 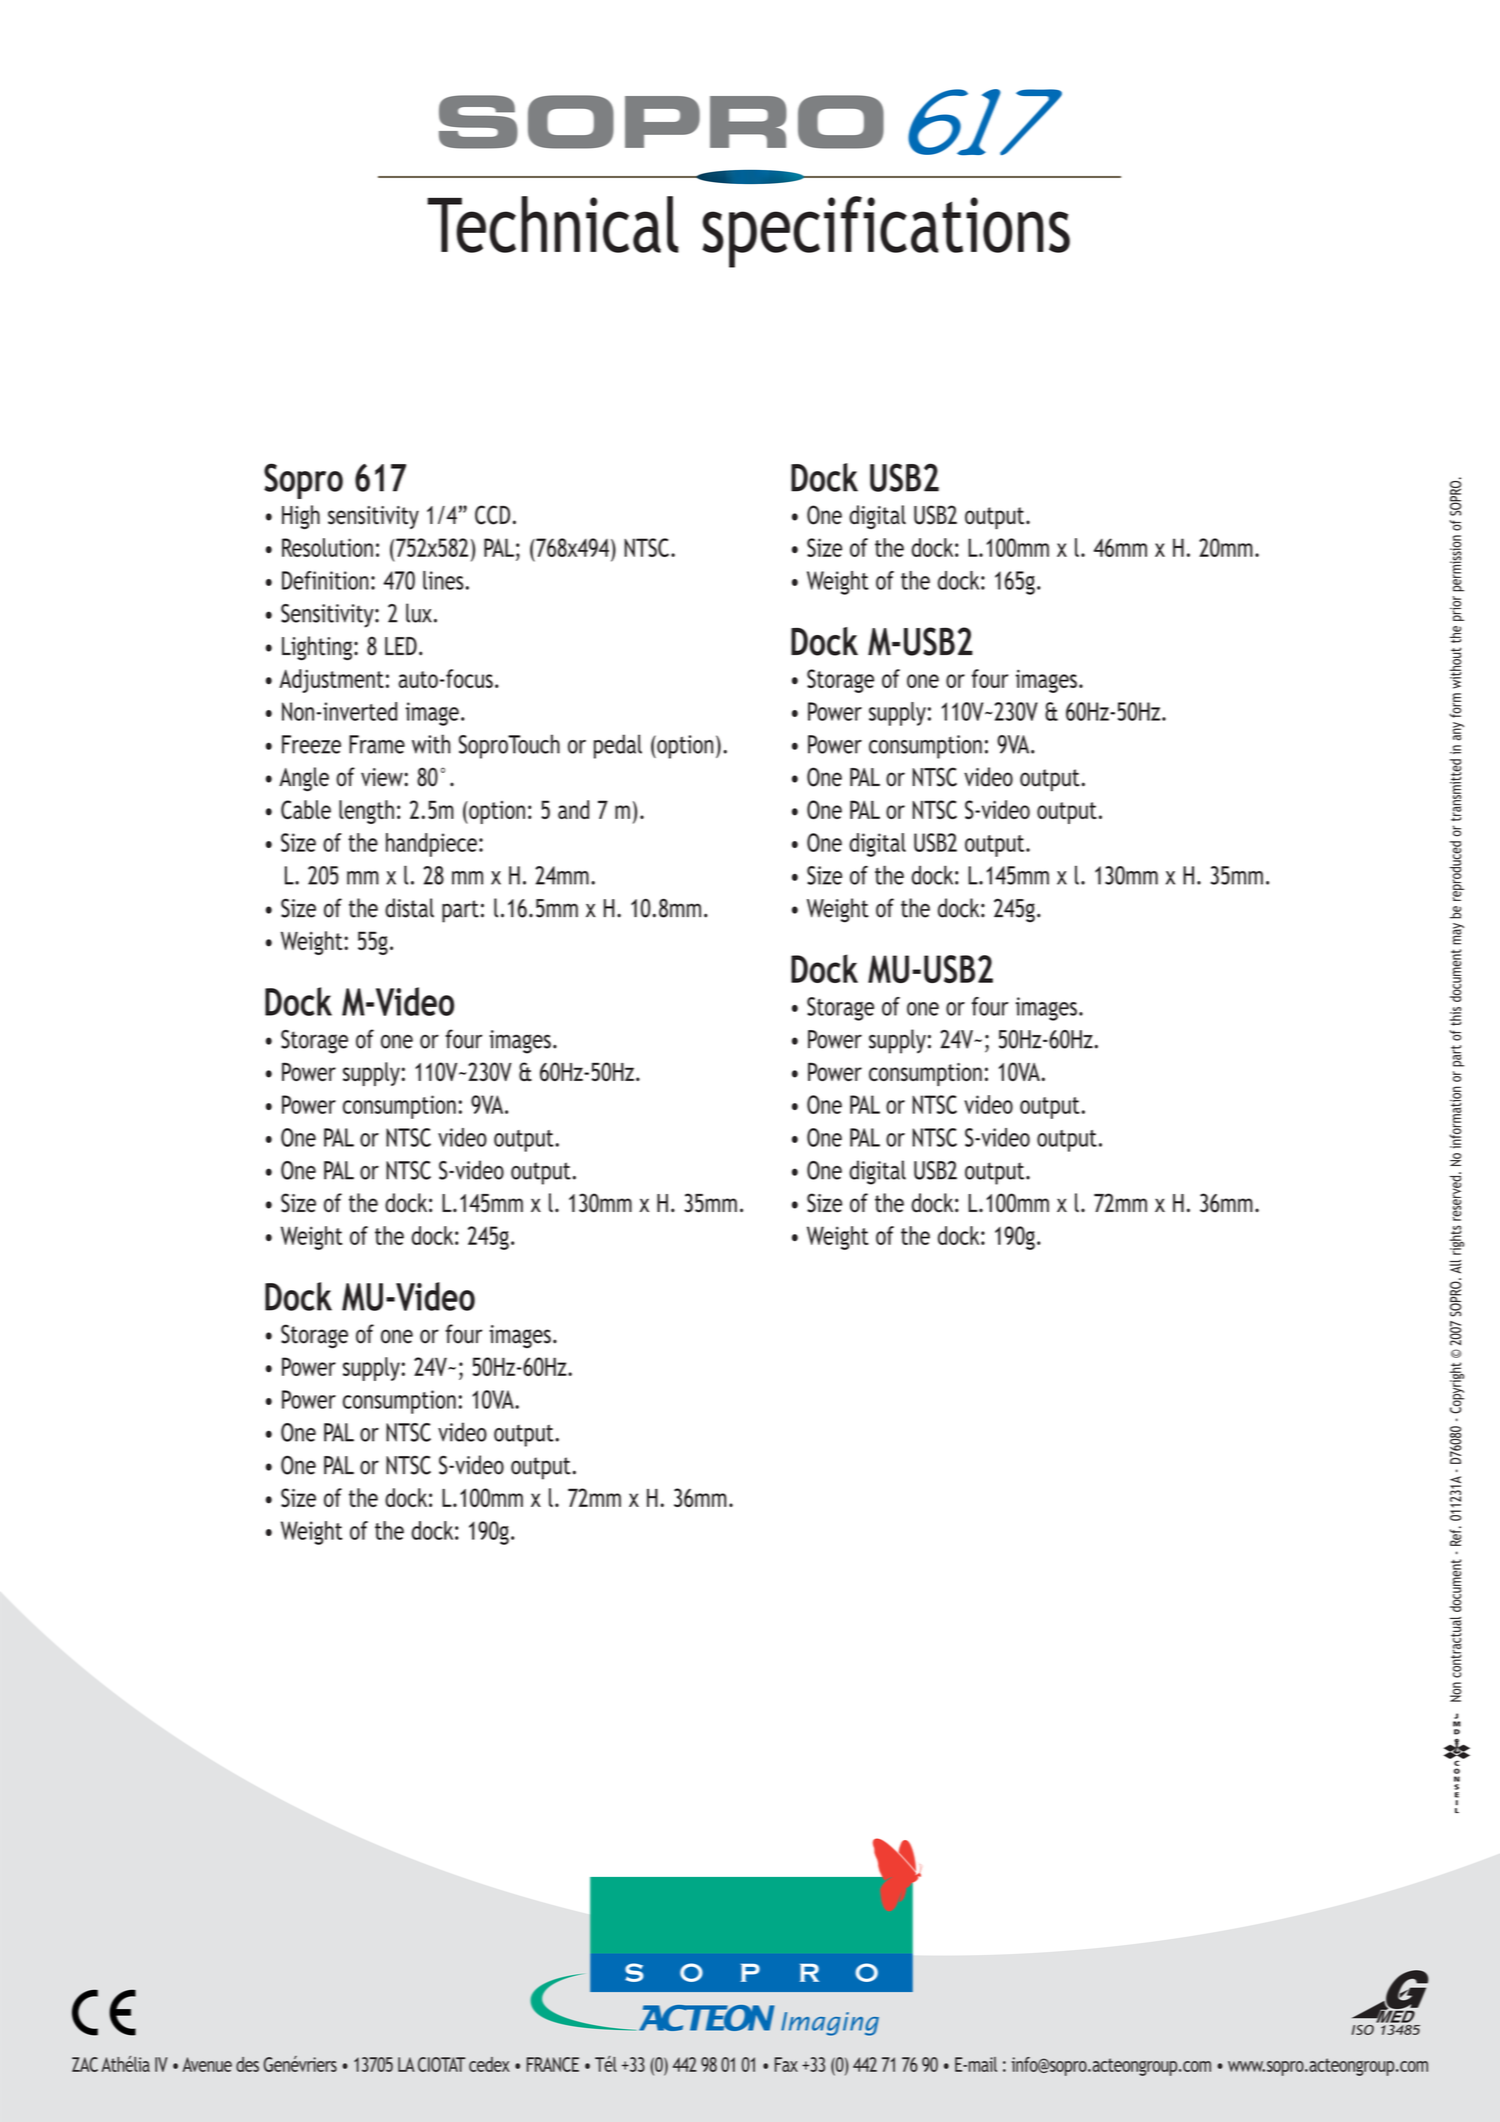 I want to click on length, so click(x=366, y=812).
